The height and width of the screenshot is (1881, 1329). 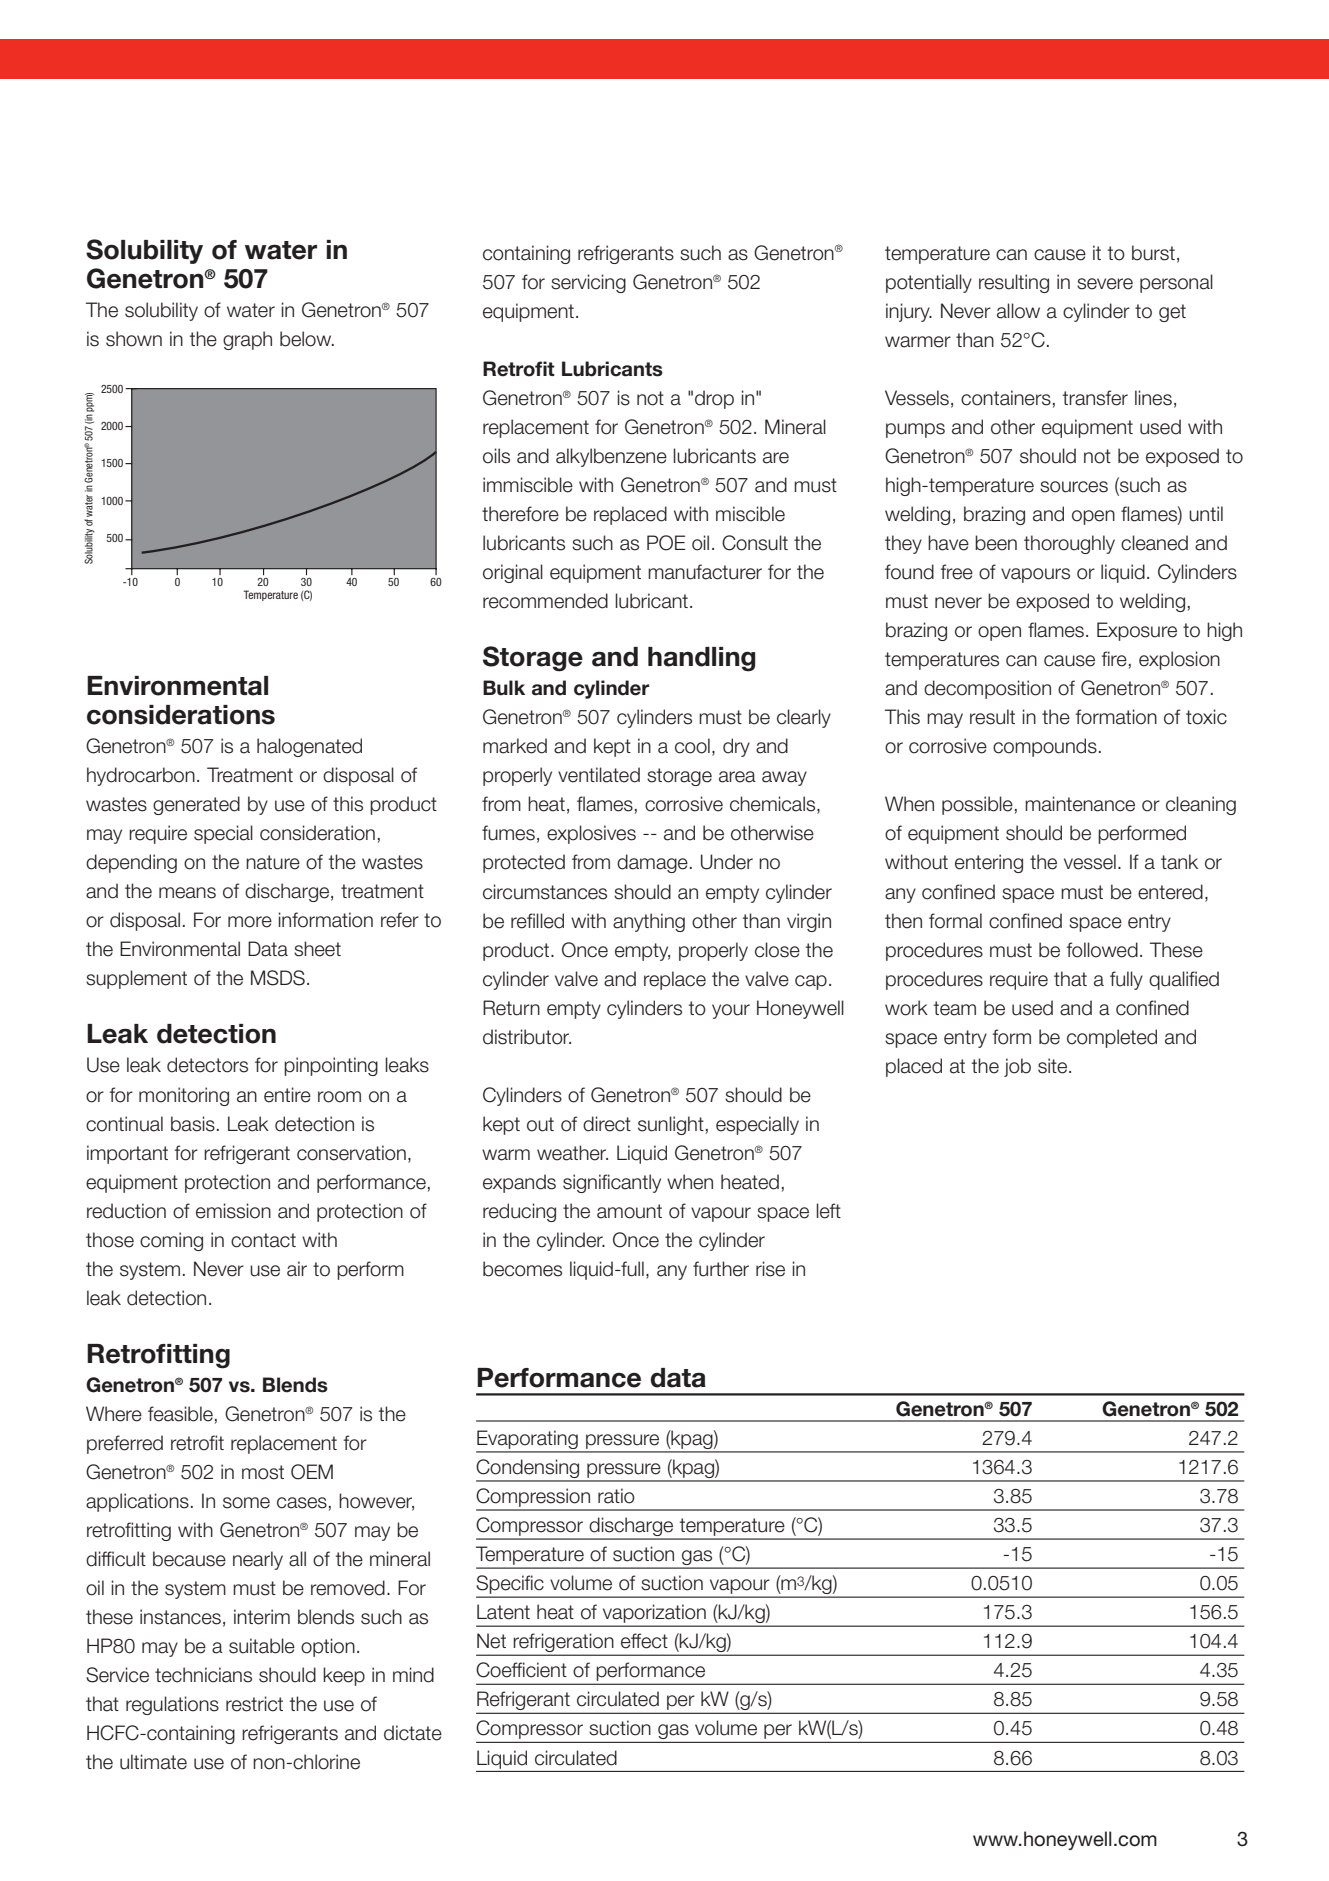 I want to click on thoroughly, so click(x=1069, y=544).
